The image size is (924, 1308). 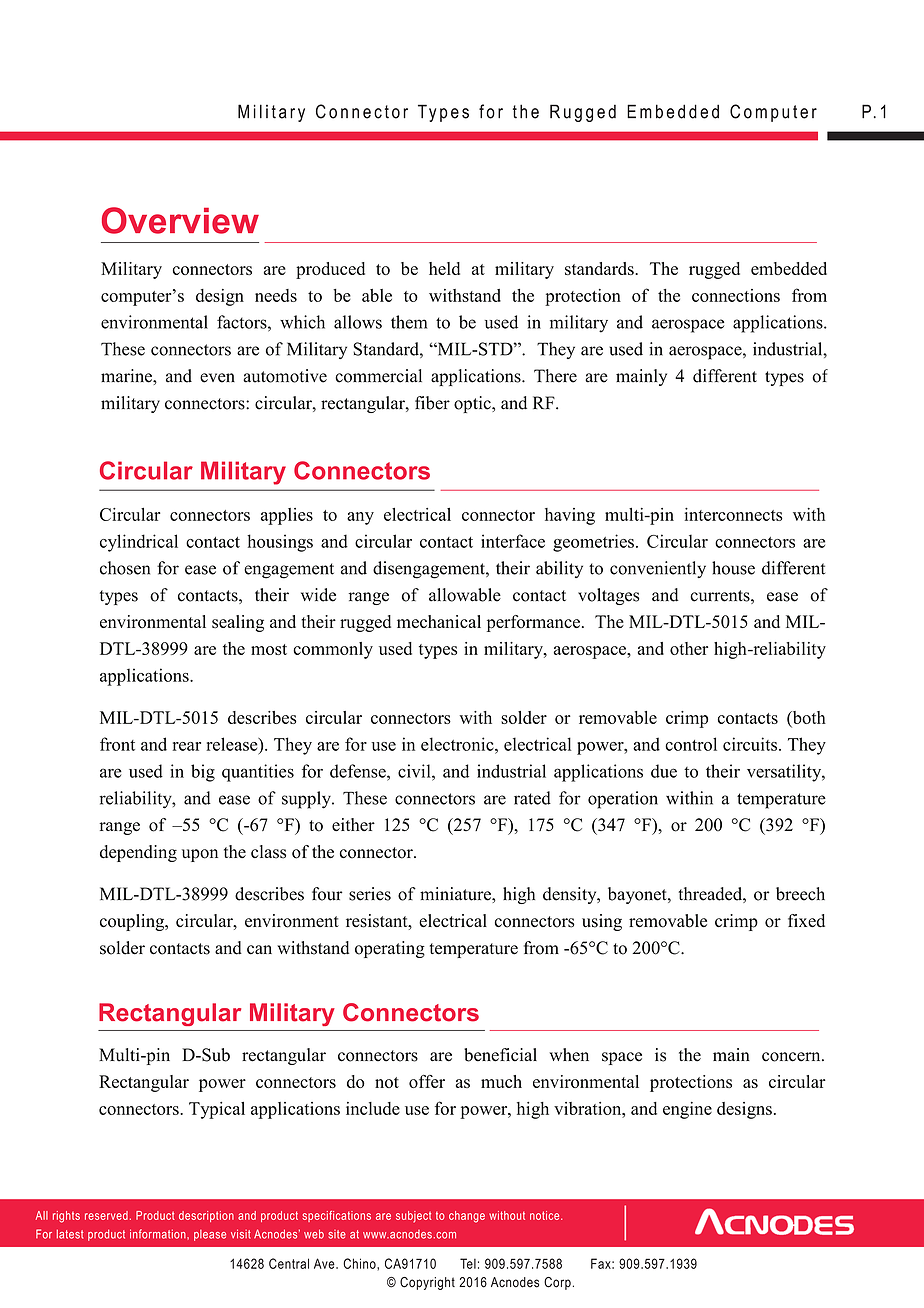 What do you see at coordinates (733, 568) in the screenshot?
I see `house` at bounding box center [733, 568].
